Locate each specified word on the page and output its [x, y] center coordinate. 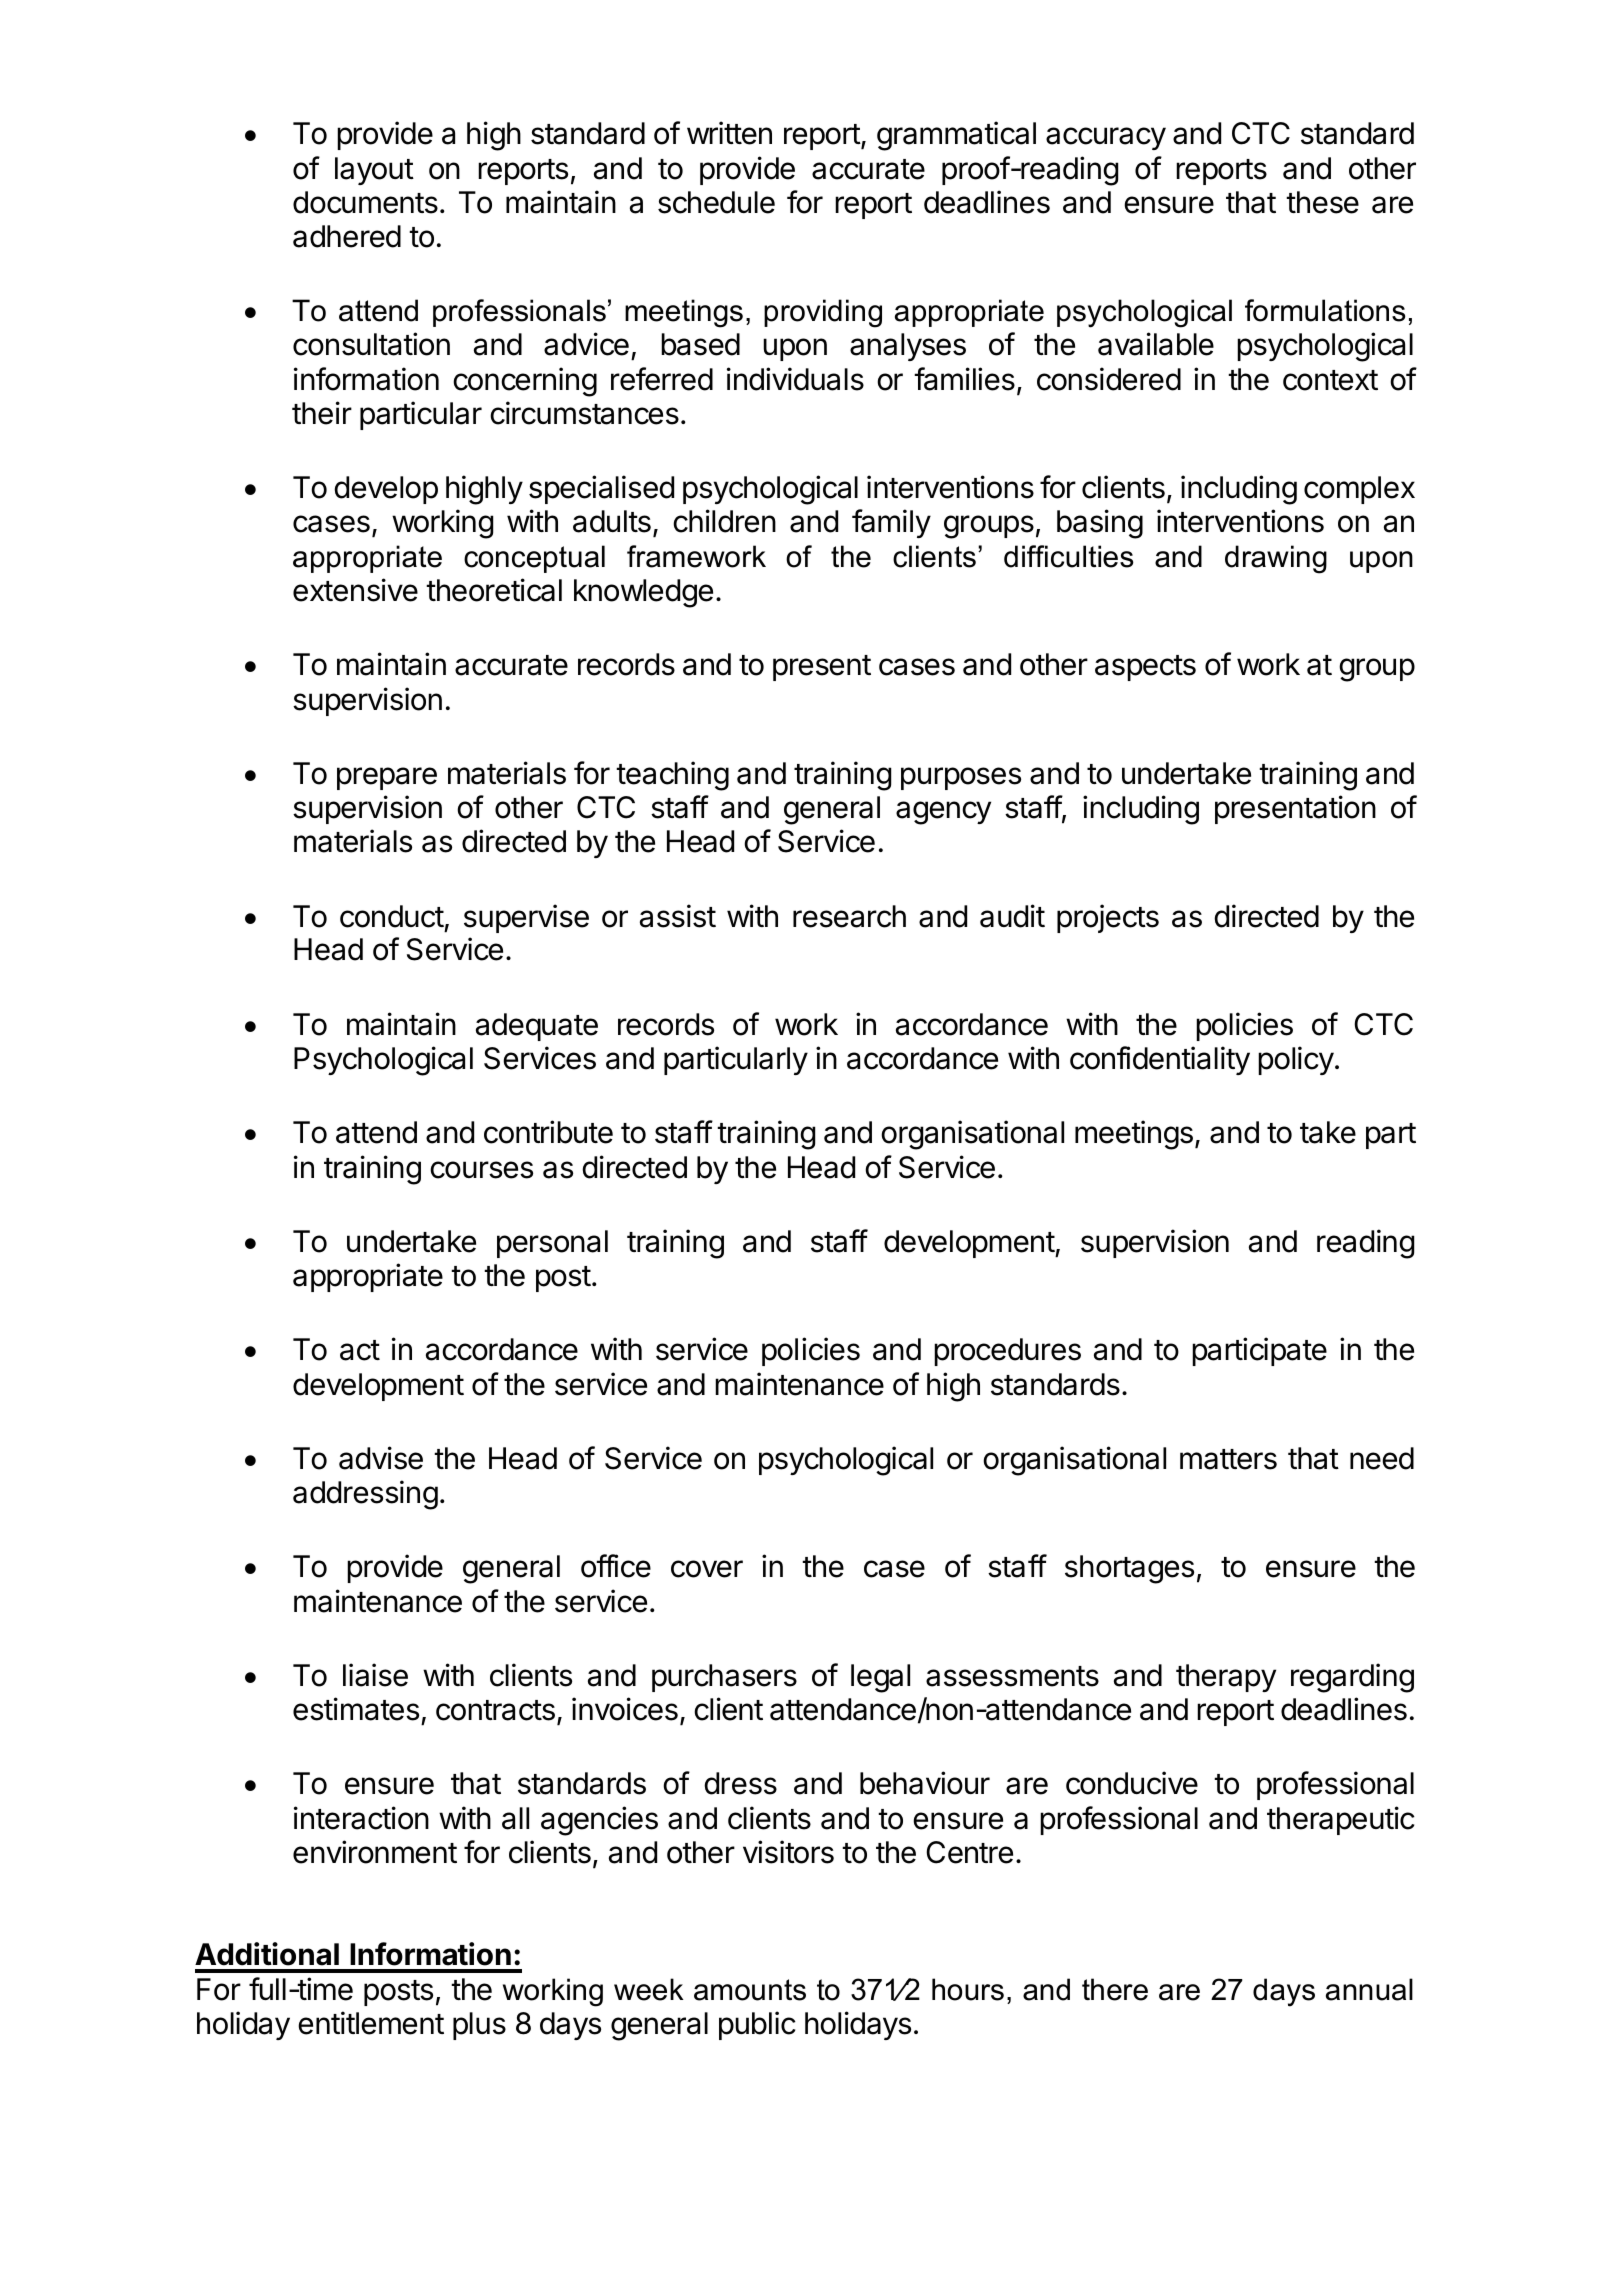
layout [374, 171]
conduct [392, 916]
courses [481, 1170]
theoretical [494, 590]
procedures [1007, 1352]
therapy [1226, 1678]
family [891, 523]
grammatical [956, 136]
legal [880, 1678]
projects [1108, 918]
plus [479, 2026]
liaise [375, 1675]
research [849, 916]
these [1322, 202]
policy [1296, 1060]
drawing [1276, 559]
